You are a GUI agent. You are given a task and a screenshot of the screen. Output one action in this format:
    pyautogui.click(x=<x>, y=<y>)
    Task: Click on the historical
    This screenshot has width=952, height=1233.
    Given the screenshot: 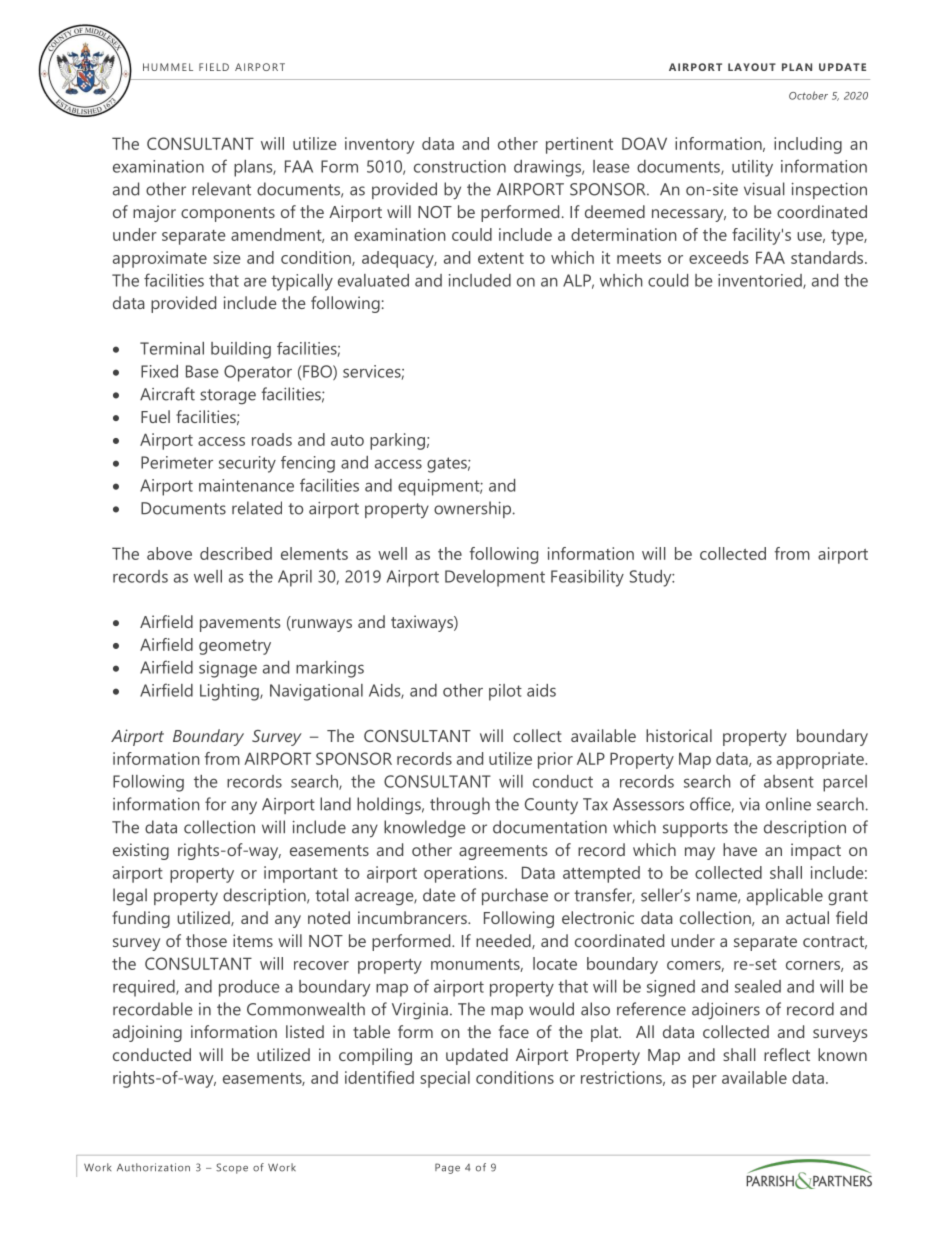 What is the action you would take?
    pyautogui.click(x=679, y=735)
